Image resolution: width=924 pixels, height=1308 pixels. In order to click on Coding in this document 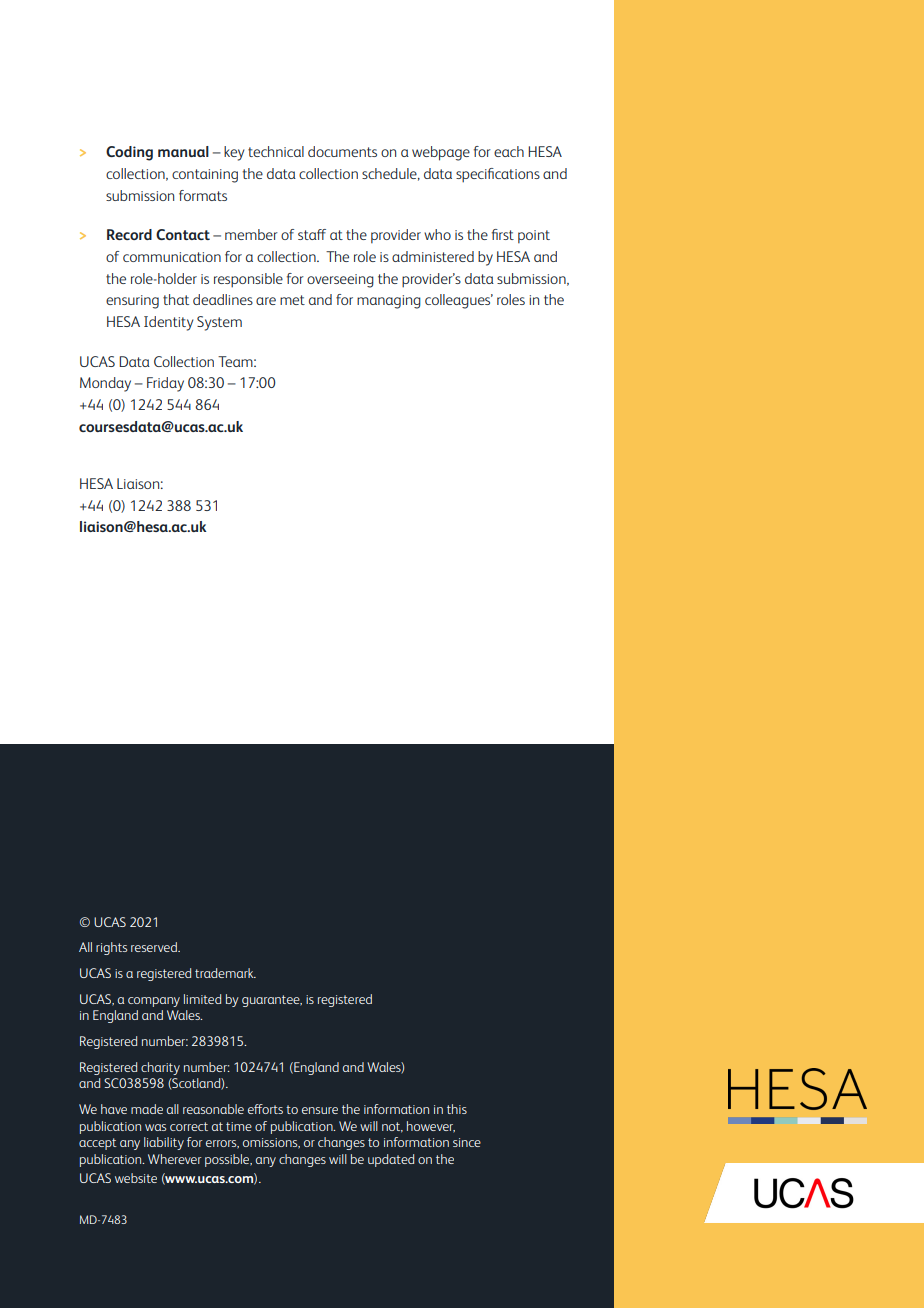, I will do `click(129, 153)`.
